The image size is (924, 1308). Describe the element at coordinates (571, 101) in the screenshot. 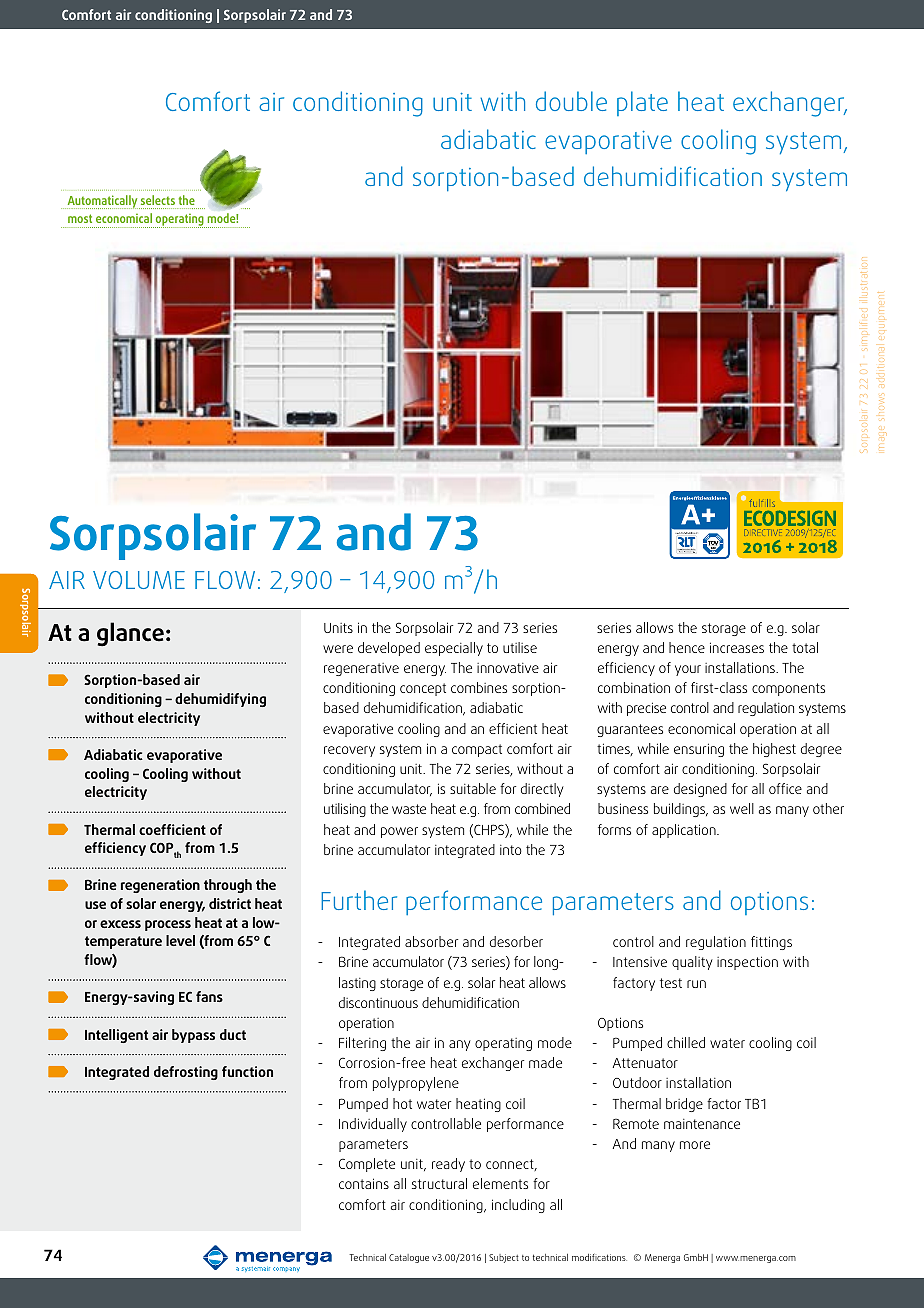

I see `double` at that location.
